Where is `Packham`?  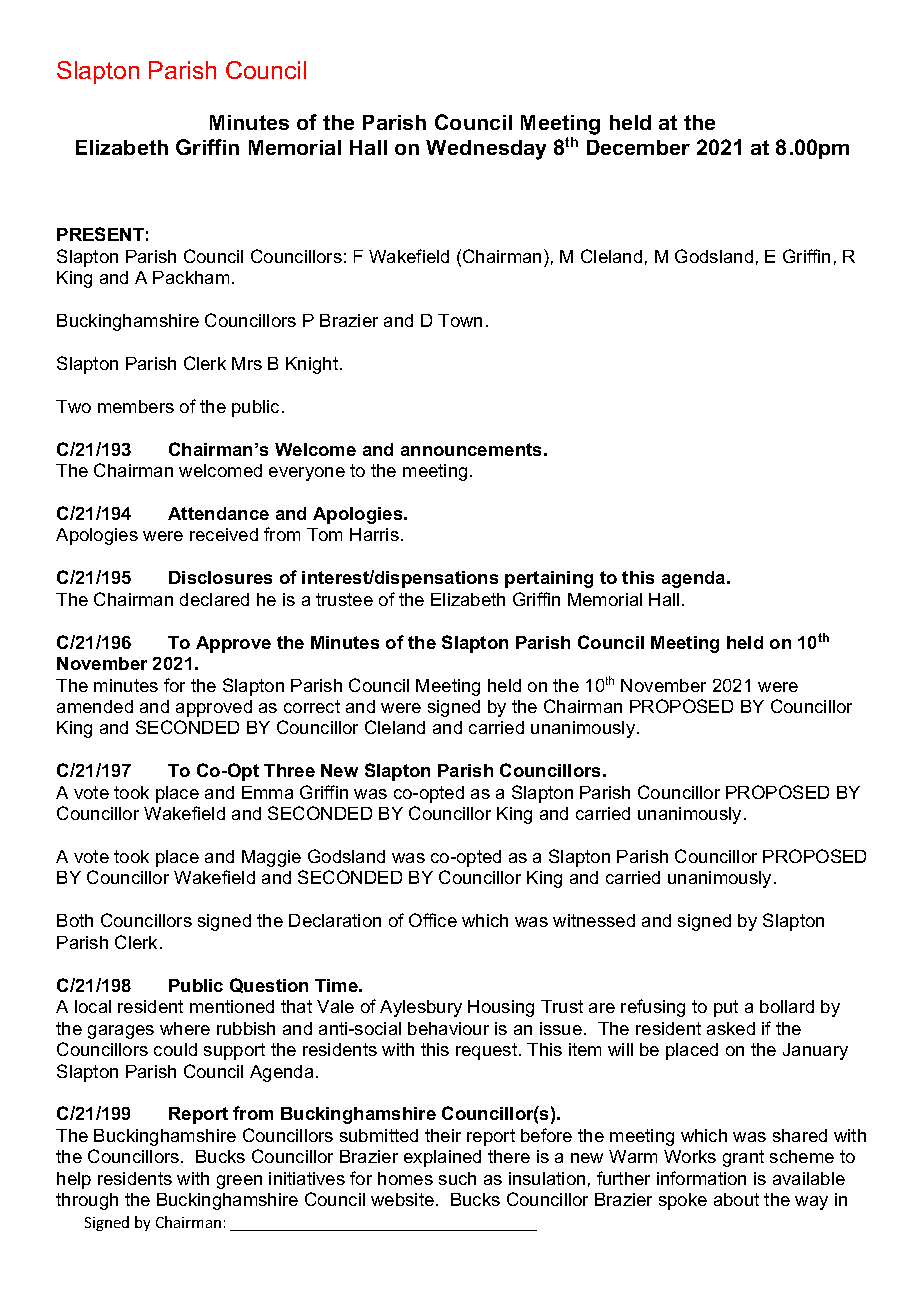 Packham is located at coordinates (191, 277).
